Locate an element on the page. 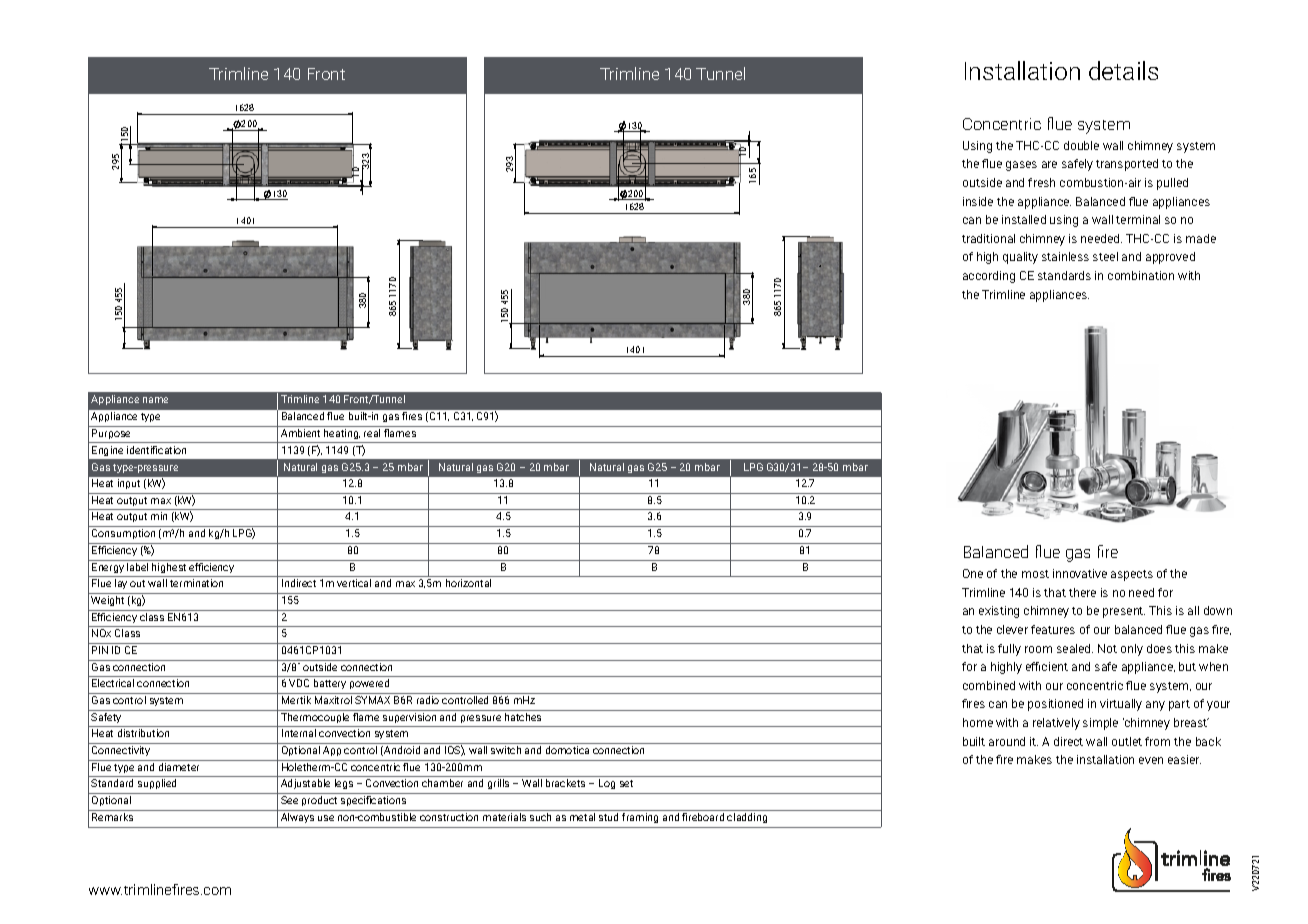 This document has width=1308, height=924. according is located at coordinates (989, 277).
